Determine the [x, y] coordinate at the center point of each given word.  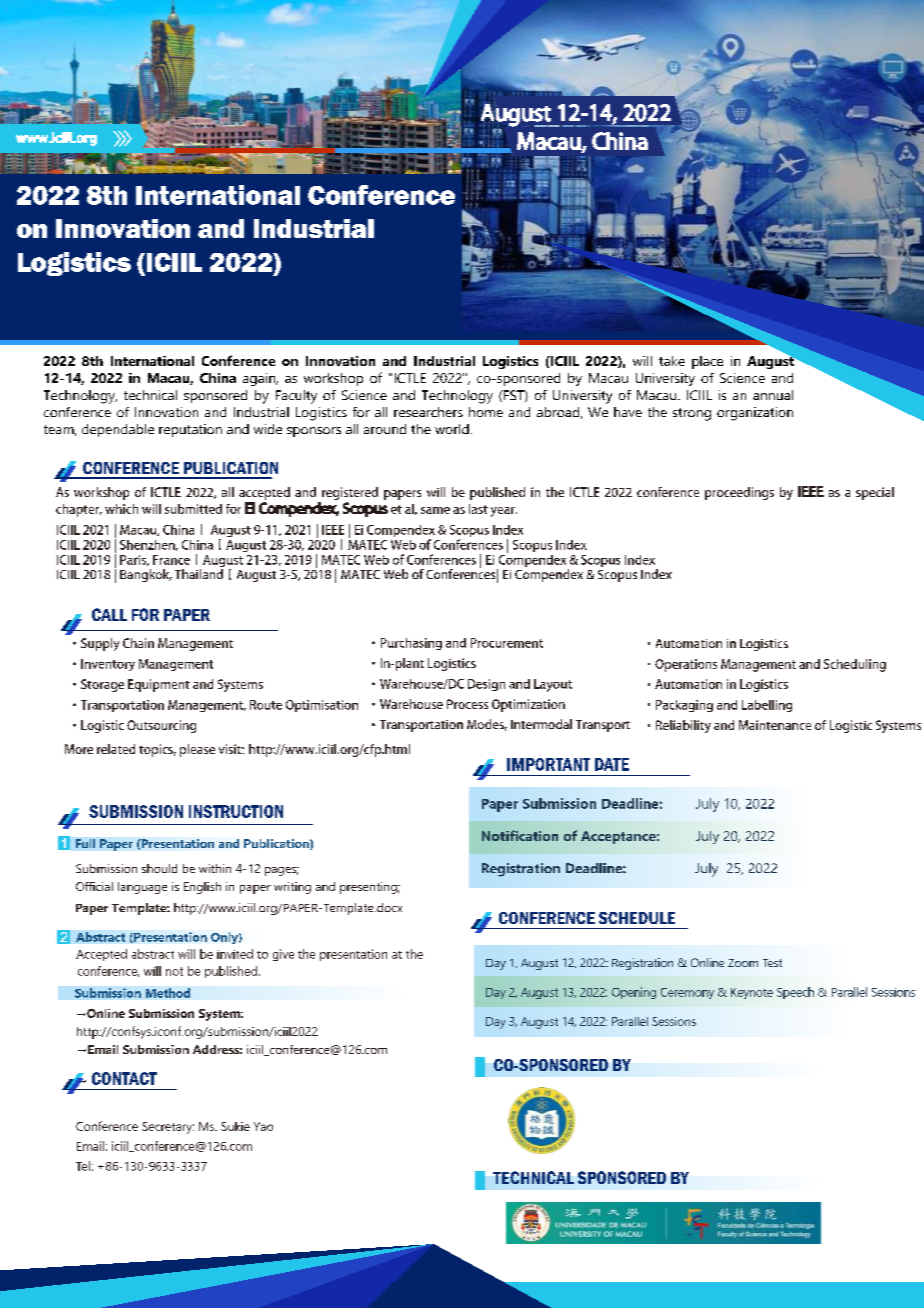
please [197, 750]
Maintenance [775, 725]
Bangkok [146, 575]
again [260, 379]
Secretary [168, 1128]
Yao [263, 1126]
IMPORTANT [548, 764]
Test [772, 963]
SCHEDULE [637, 918]
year [504, 512]
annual [773, 395]
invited [235, 954]
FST [513, 396]
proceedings [739, 493]
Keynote [752, 993]
